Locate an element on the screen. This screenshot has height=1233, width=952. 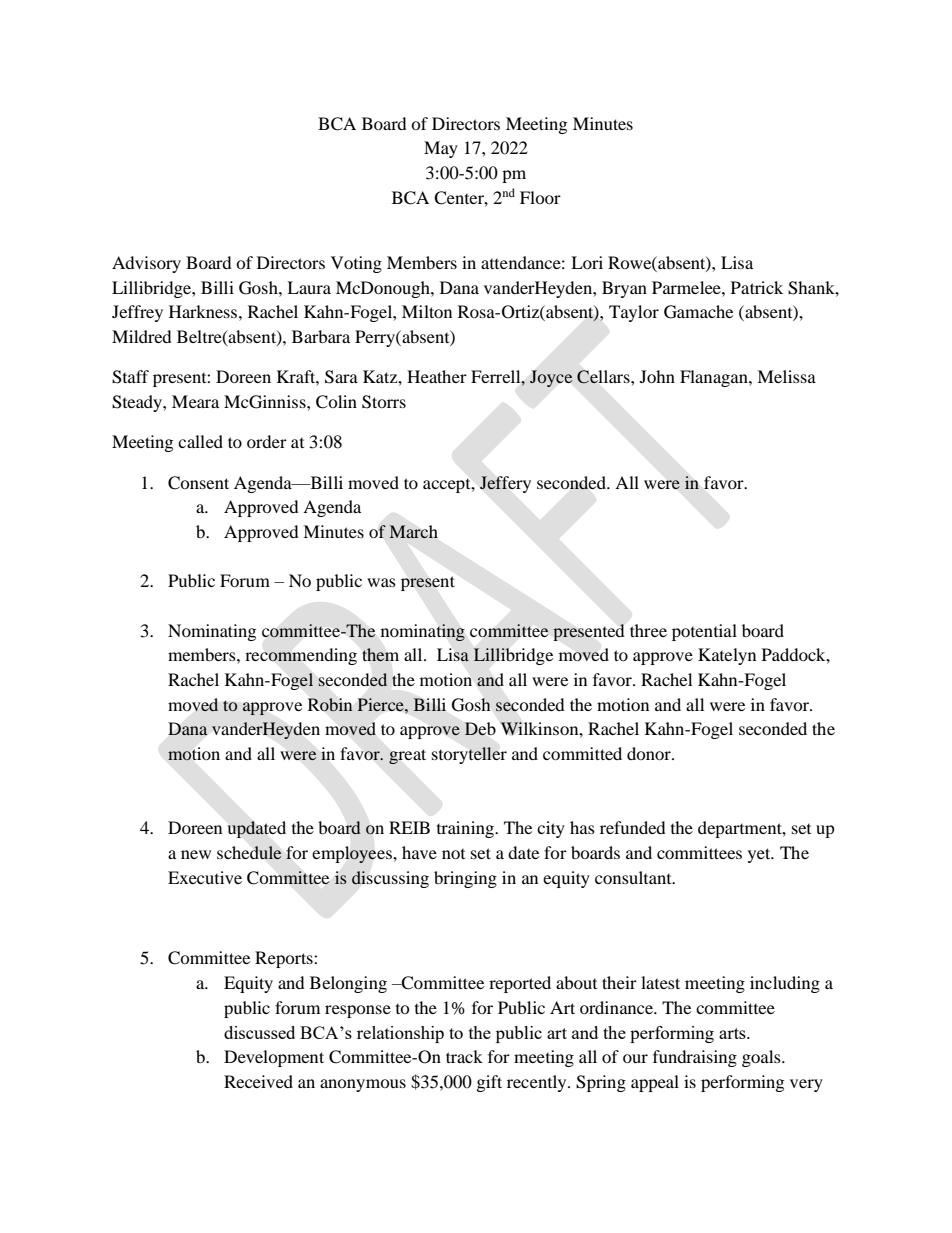
Heather is located at coordinates (437, 376).
